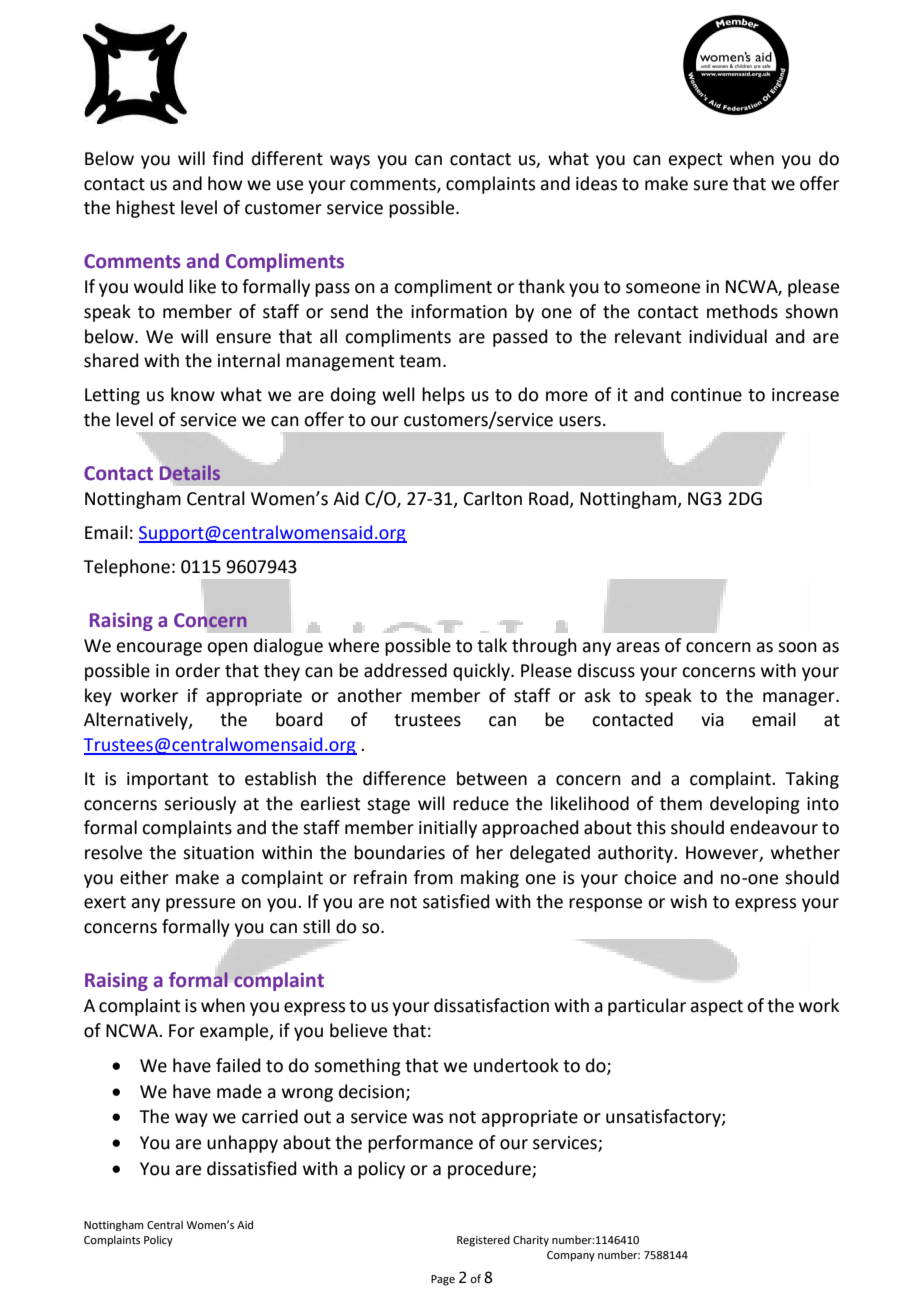 This image has height=1308, width=924. I want to click on expect, so click(695, 161).
